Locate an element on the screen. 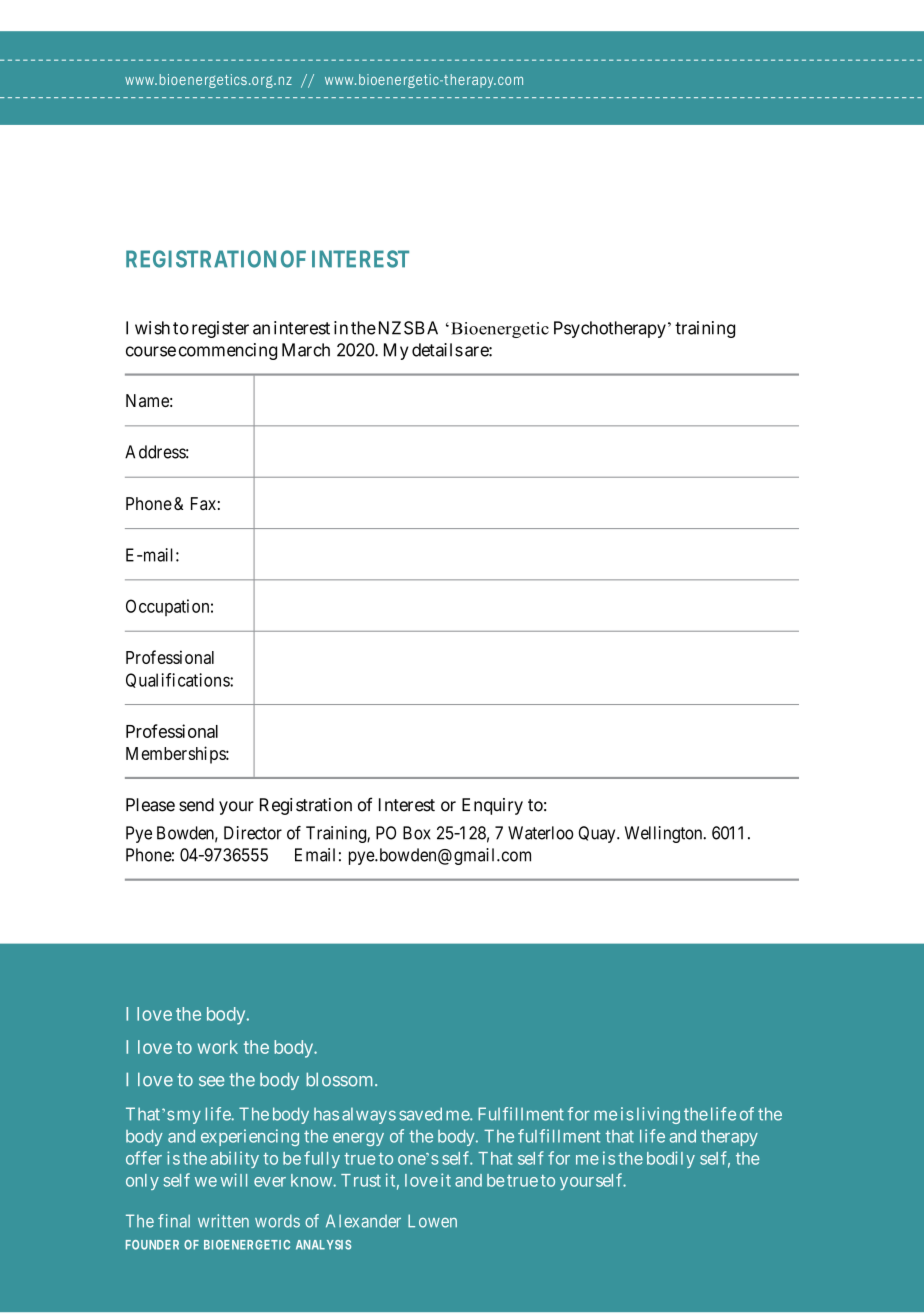 The image size is (924, 1314). send is located at coordinates (196, 805).
